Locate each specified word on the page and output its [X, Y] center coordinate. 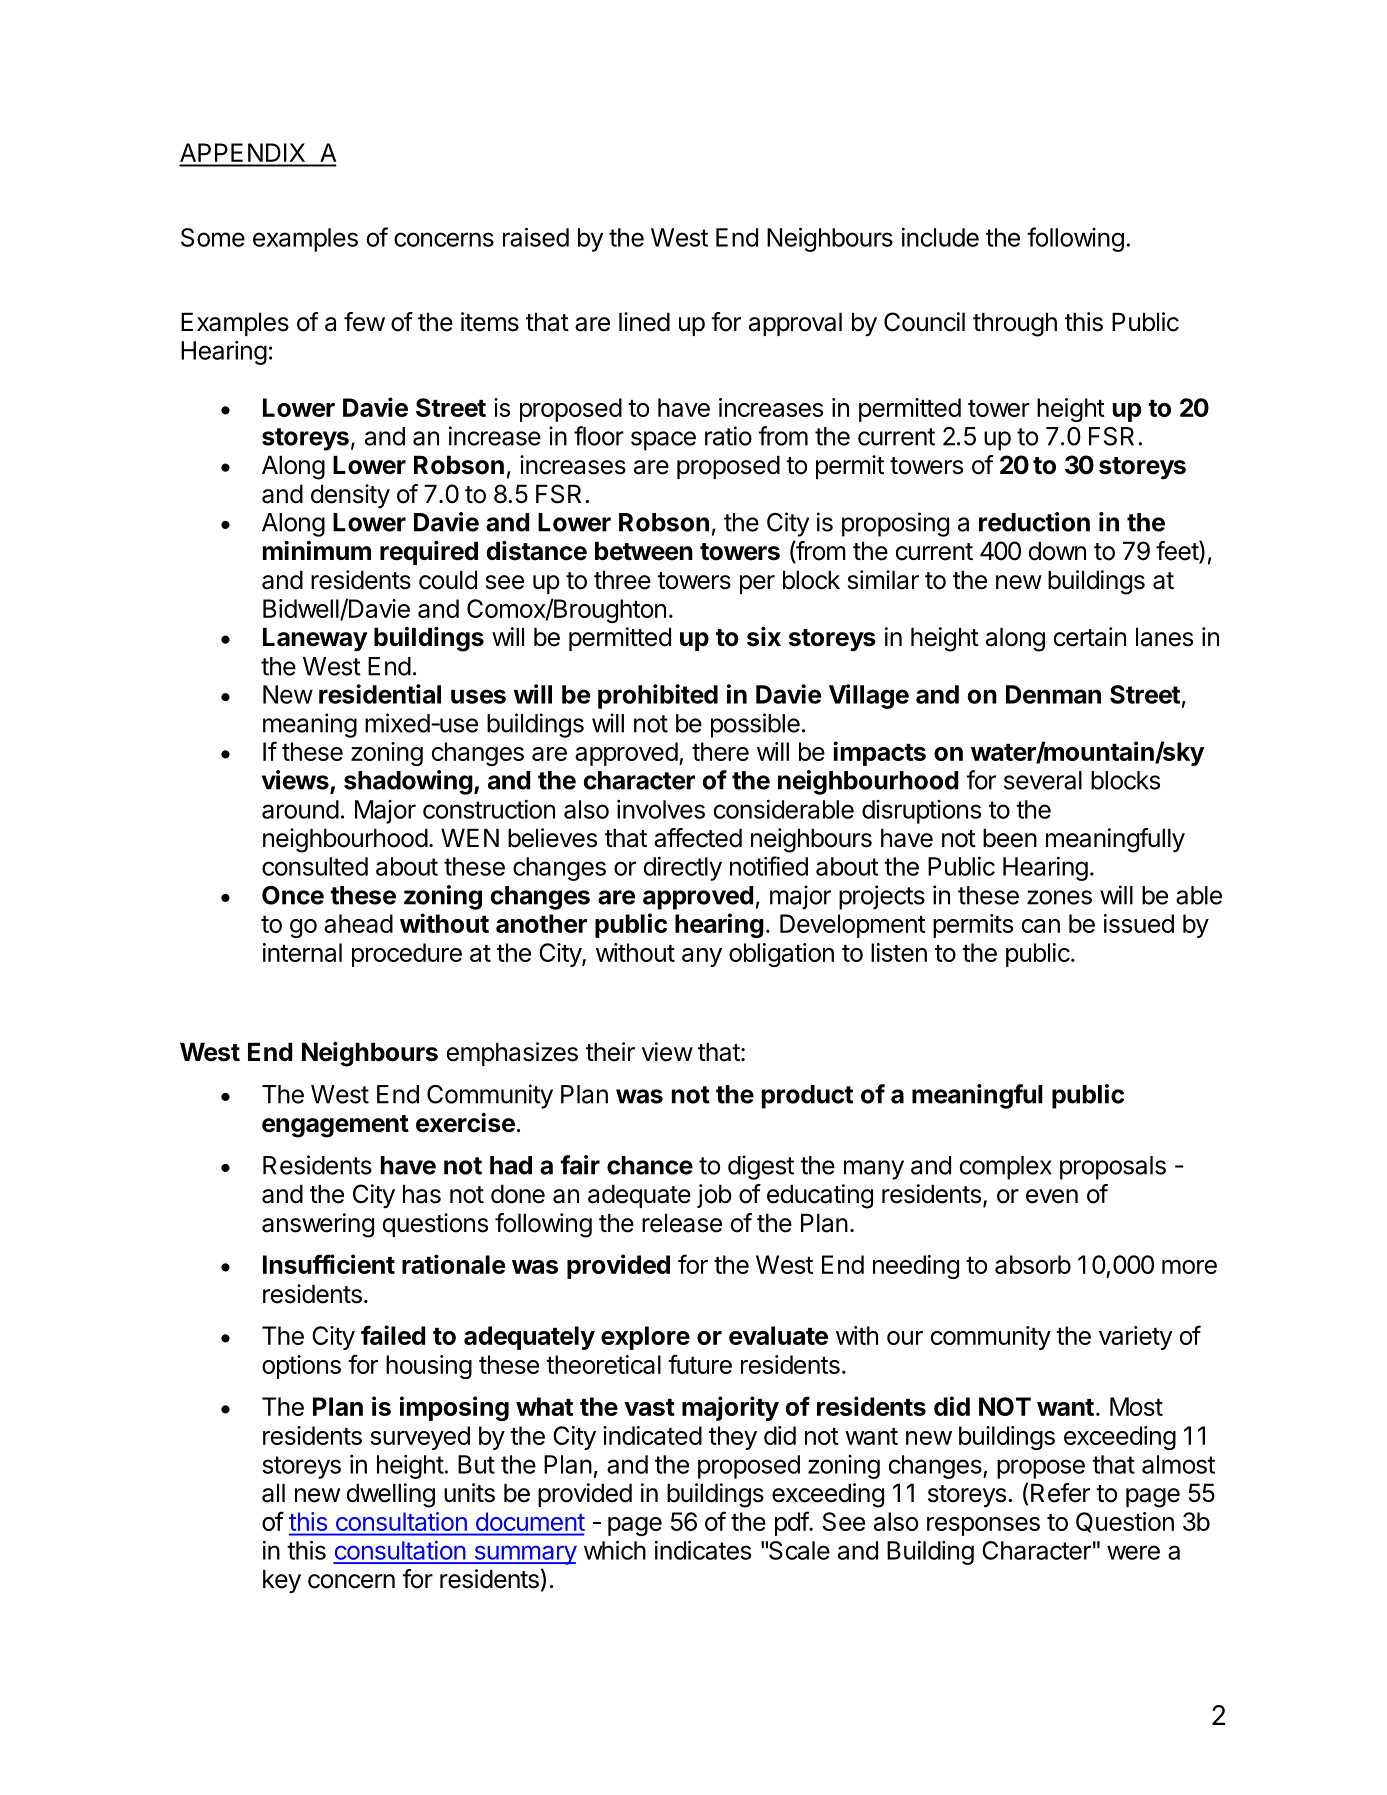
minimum [317, 550]
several [1043, 780]
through [1015, 324]
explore [645, 1338]
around [300, 809]
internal [302, 952]
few [364, 322]
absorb [1033, 1264]
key [282, 1581]
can [1041, 926]
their [610, 1052]
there [720, 751]
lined [644, 322]
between [644, 551]
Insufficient [329, 1264]
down [1057, 551]
